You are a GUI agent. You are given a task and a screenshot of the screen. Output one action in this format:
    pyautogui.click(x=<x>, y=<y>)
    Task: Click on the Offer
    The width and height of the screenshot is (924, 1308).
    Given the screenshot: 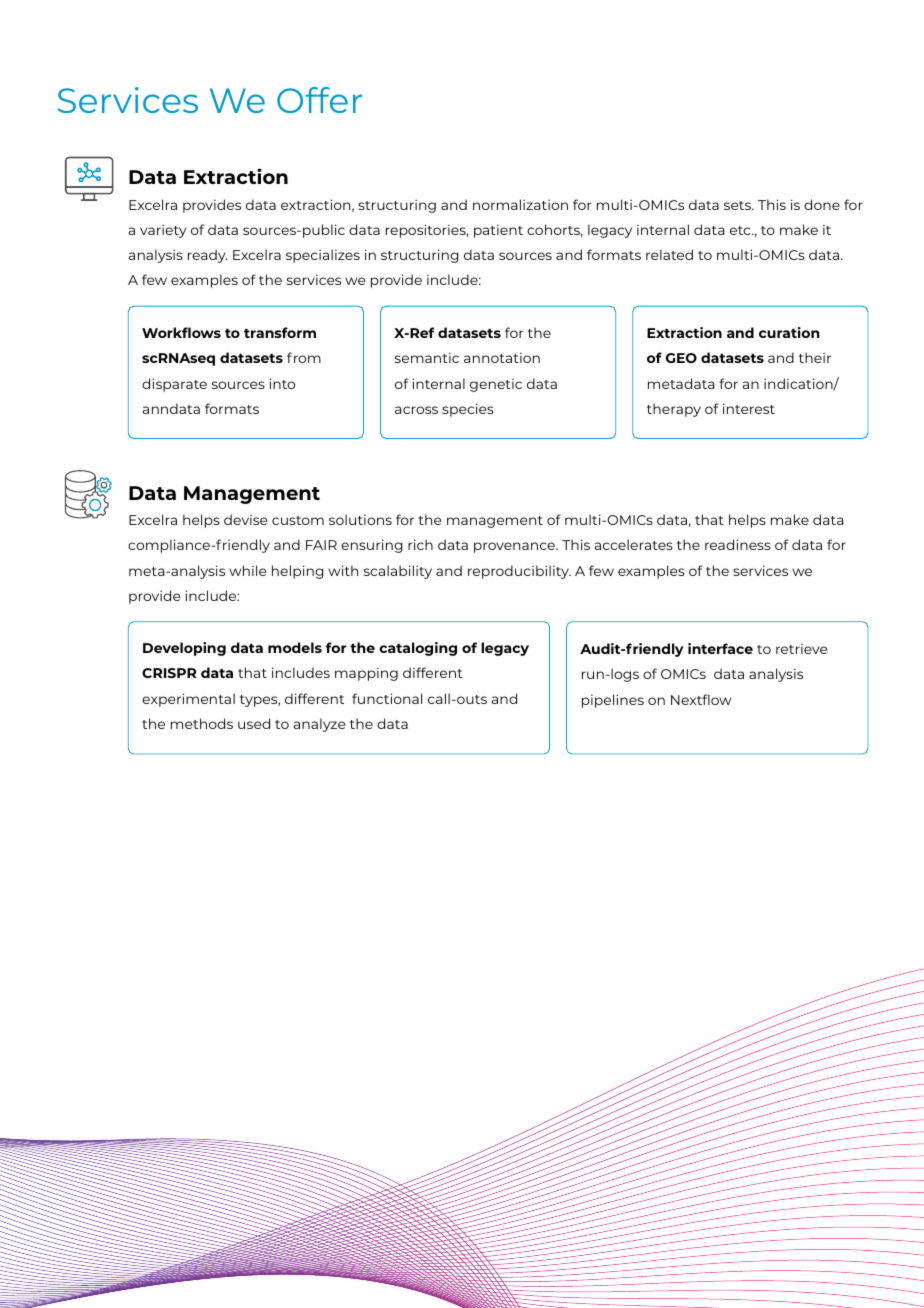 What is the action you would take?
    pyautogui.click(x=319, y=100)
